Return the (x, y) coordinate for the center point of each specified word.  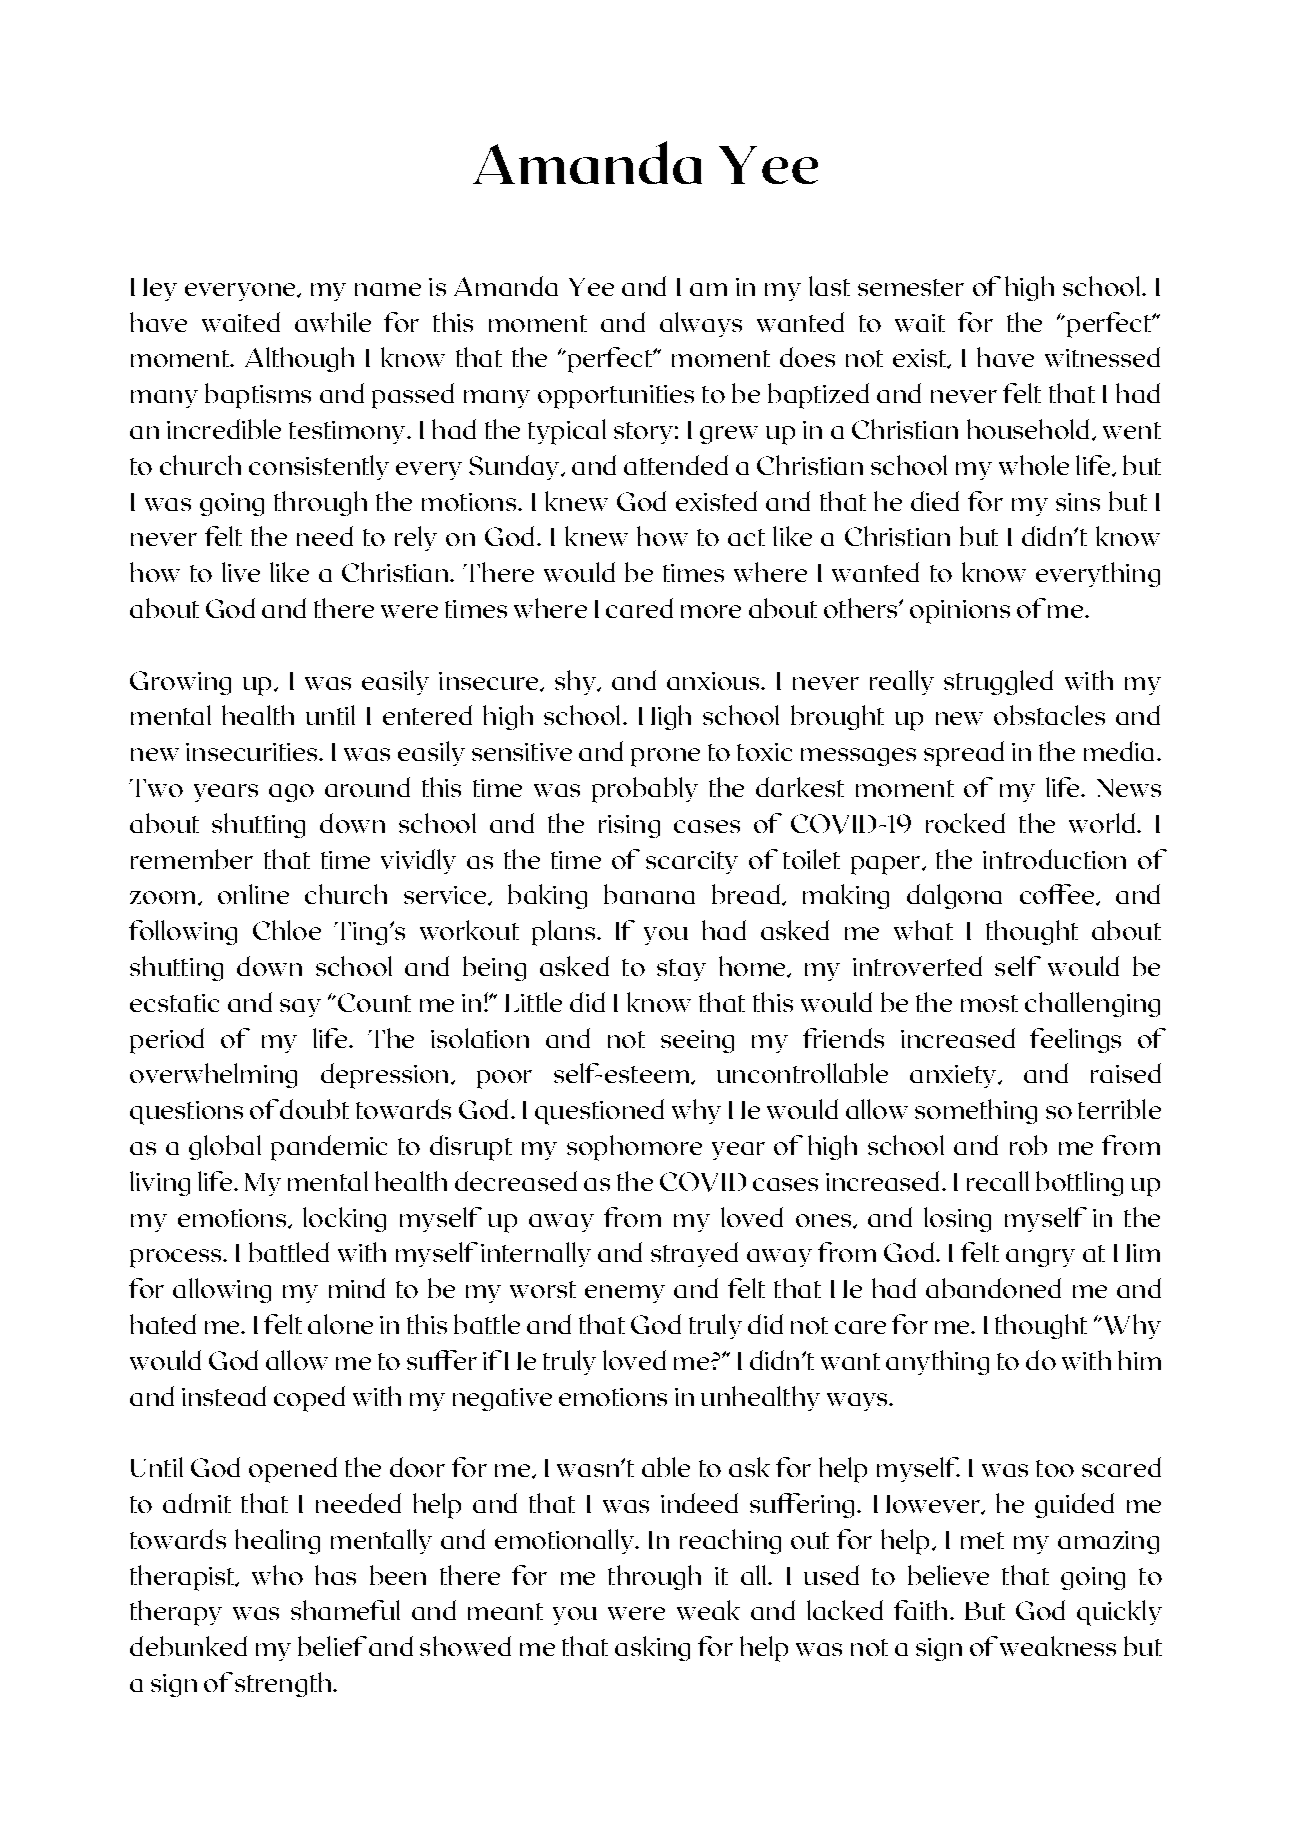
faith (920, 1610)
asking (652, 1648)
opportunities (616, 397)
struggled (998, 682)
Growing (180, 683)
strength (284, 1684)
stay (681, 970)
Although (299, 359)
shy (576, 682)
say (300, 1008)
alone (340, 1324)
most (989, 1003)
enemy (625, 1294)
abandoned (993, 1288)
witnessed (1102, 357)
